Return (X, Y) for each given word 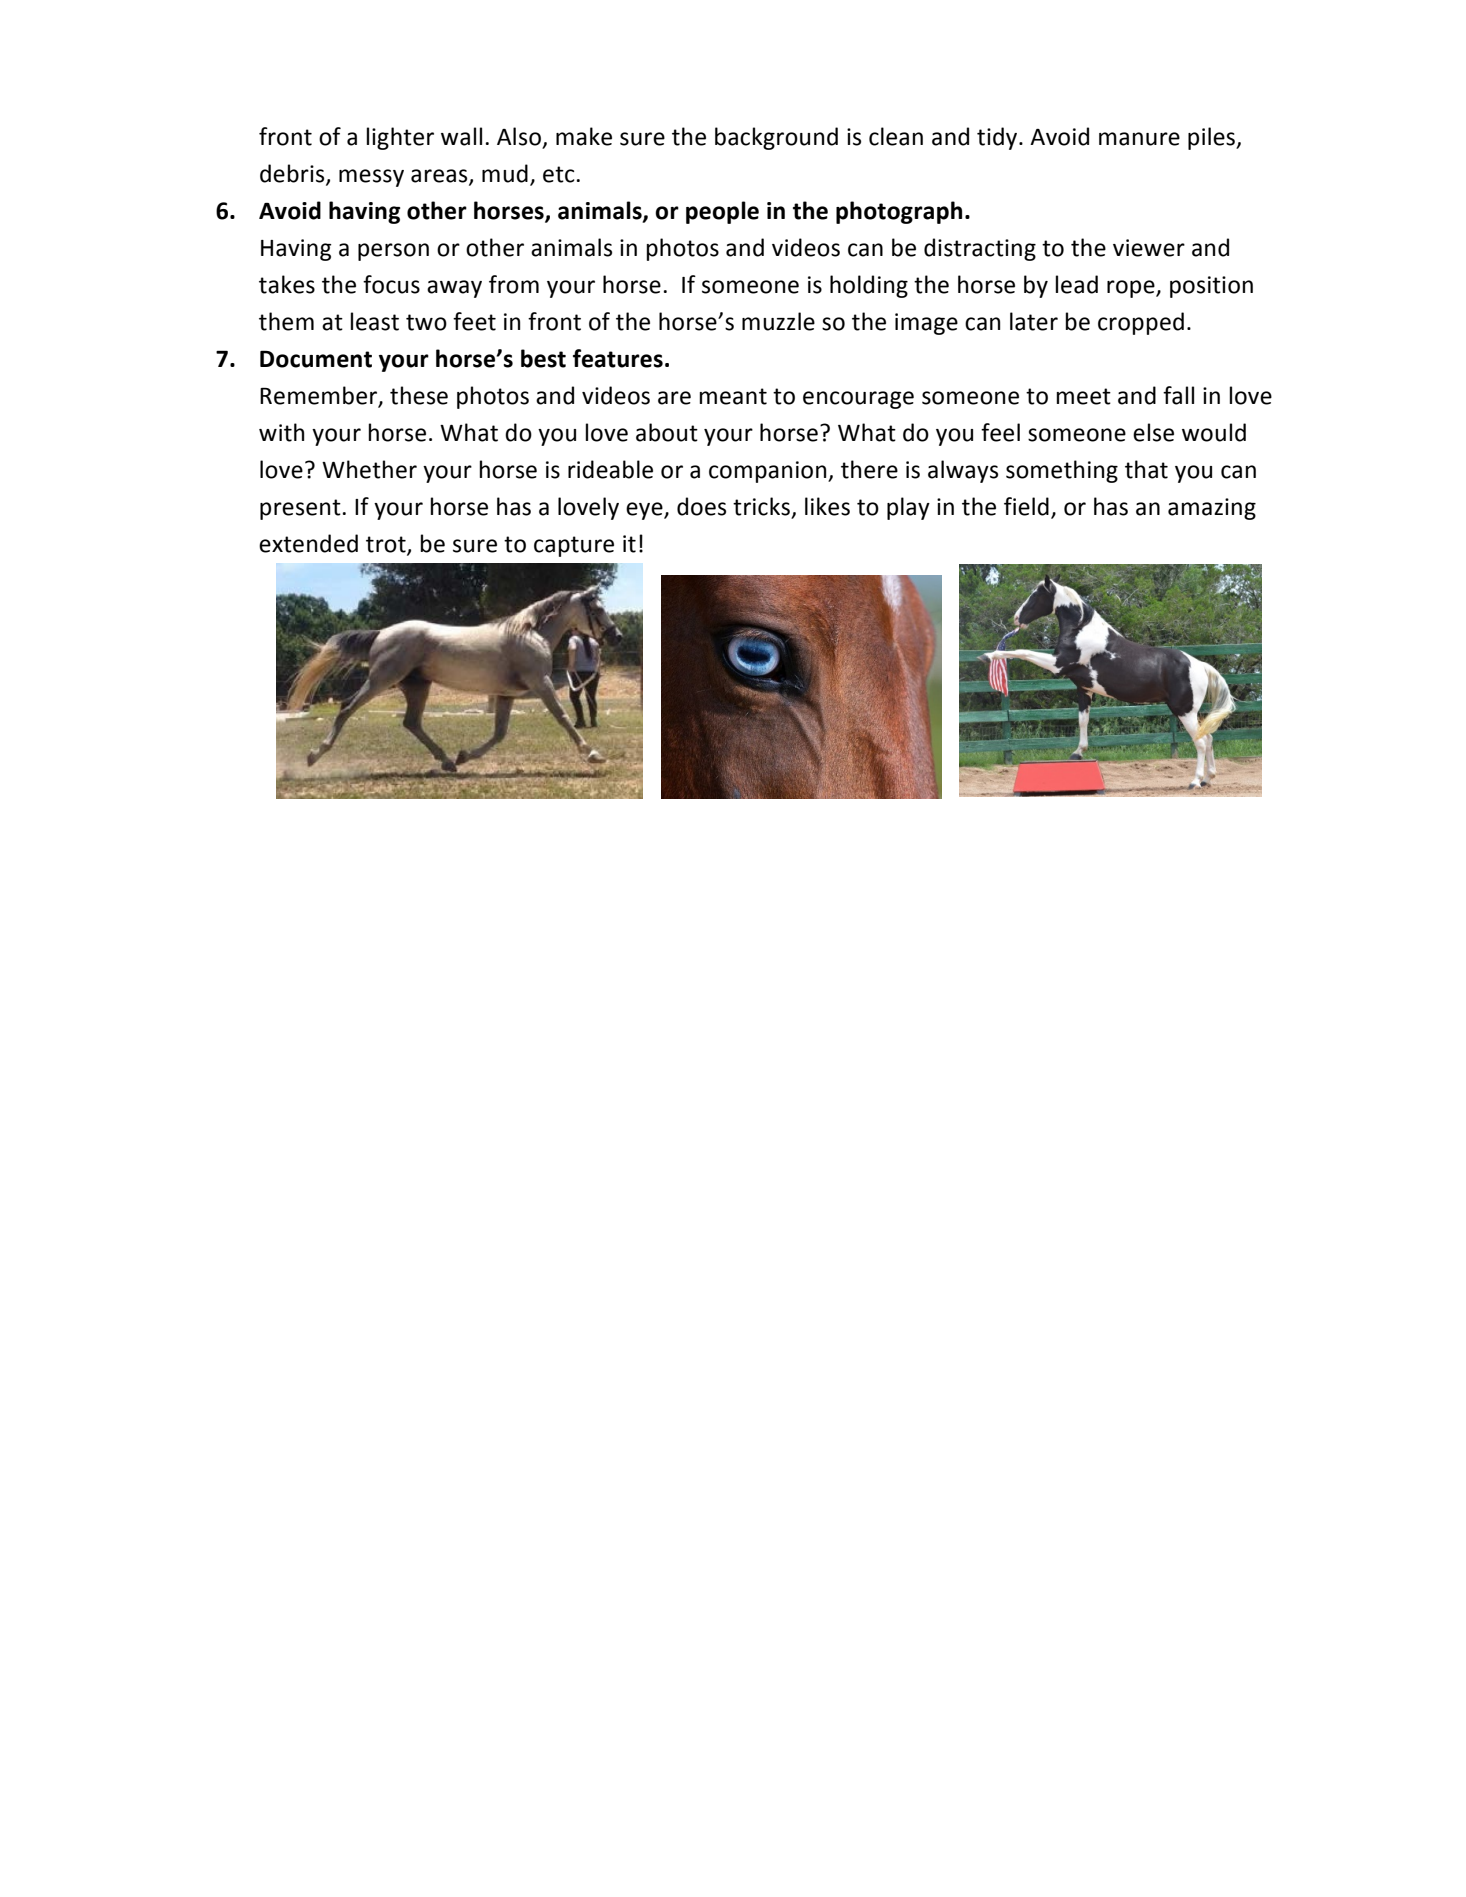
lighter (400, 138)
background (776, 138)
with (281, 432)
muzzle (778, 321)
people (722, 212)
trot (387, 545)
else (1153, 432)
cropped (1141, 323)
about (667, 432)
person (393, 252)
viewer (1149, 248)
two (426, 322)
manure (1139, 139)
